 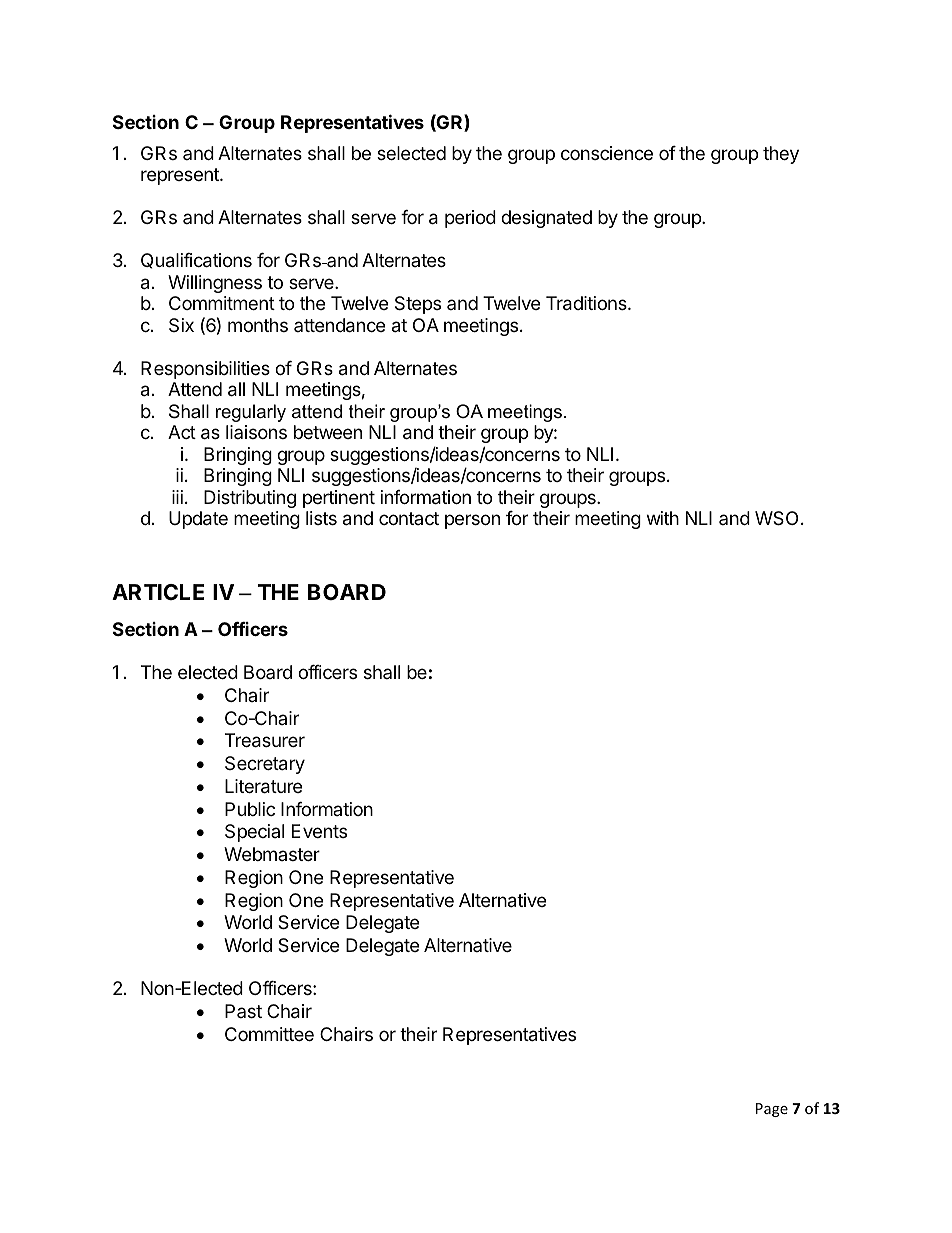 What do you see at coordinates (472, 521) in the image?
I see `person` at bounding box center [472, 521].
